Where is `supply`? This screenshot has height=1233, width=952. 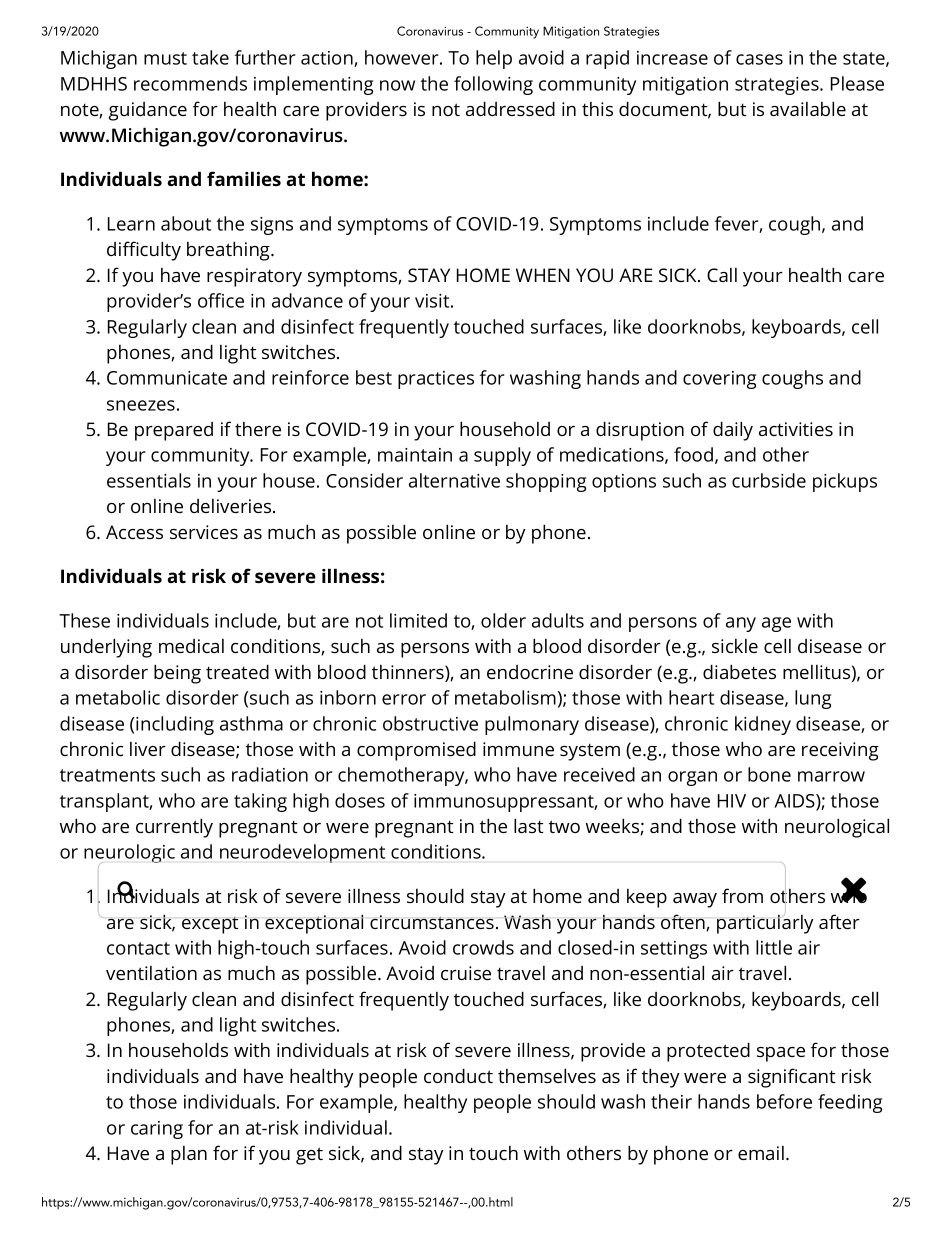 supply is located at coordinates (502, 456).
